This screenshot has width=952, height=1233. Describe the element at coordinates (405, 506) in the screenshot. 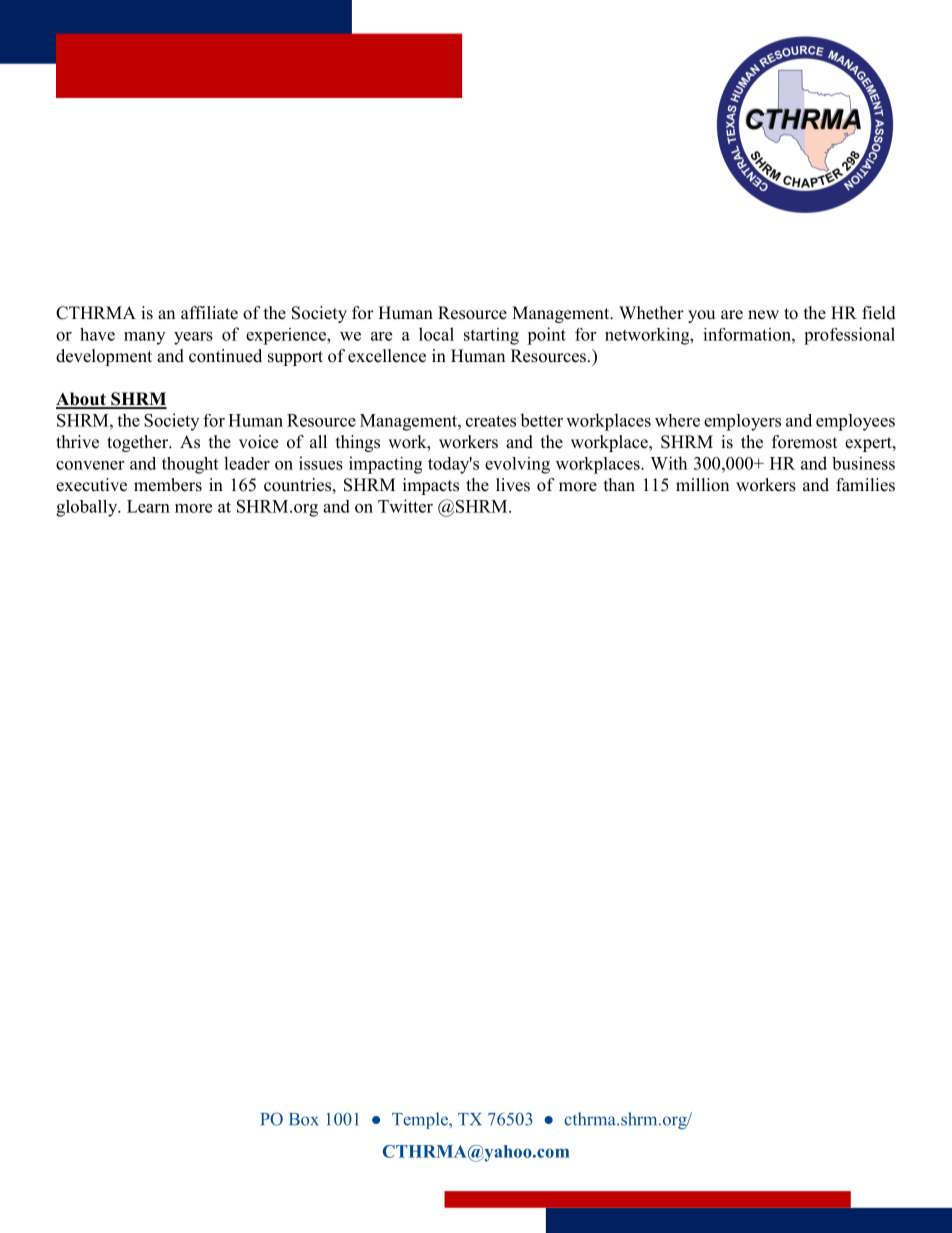

I see `Twitter` at that location.
